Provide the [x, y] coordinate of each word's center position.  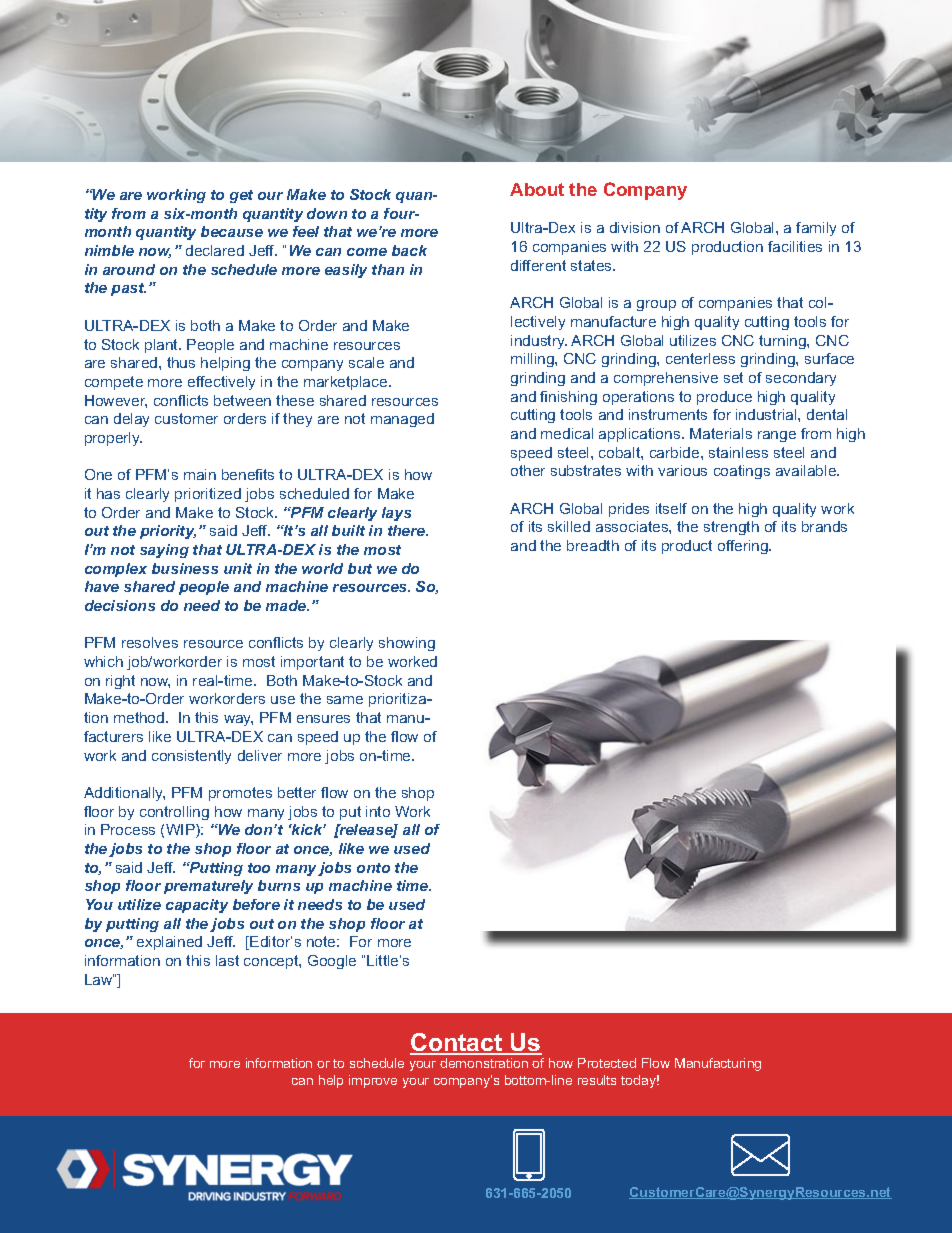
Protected [607, 1063]
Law [99, 979]
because [232, 231]
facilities [795, 246]
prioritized [208, 495]
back [409, 250]
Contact [457, 1043]
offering [744, 547]
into [378, 811]
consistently [191, 757]
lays [396, 514]
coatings [742, 472]
